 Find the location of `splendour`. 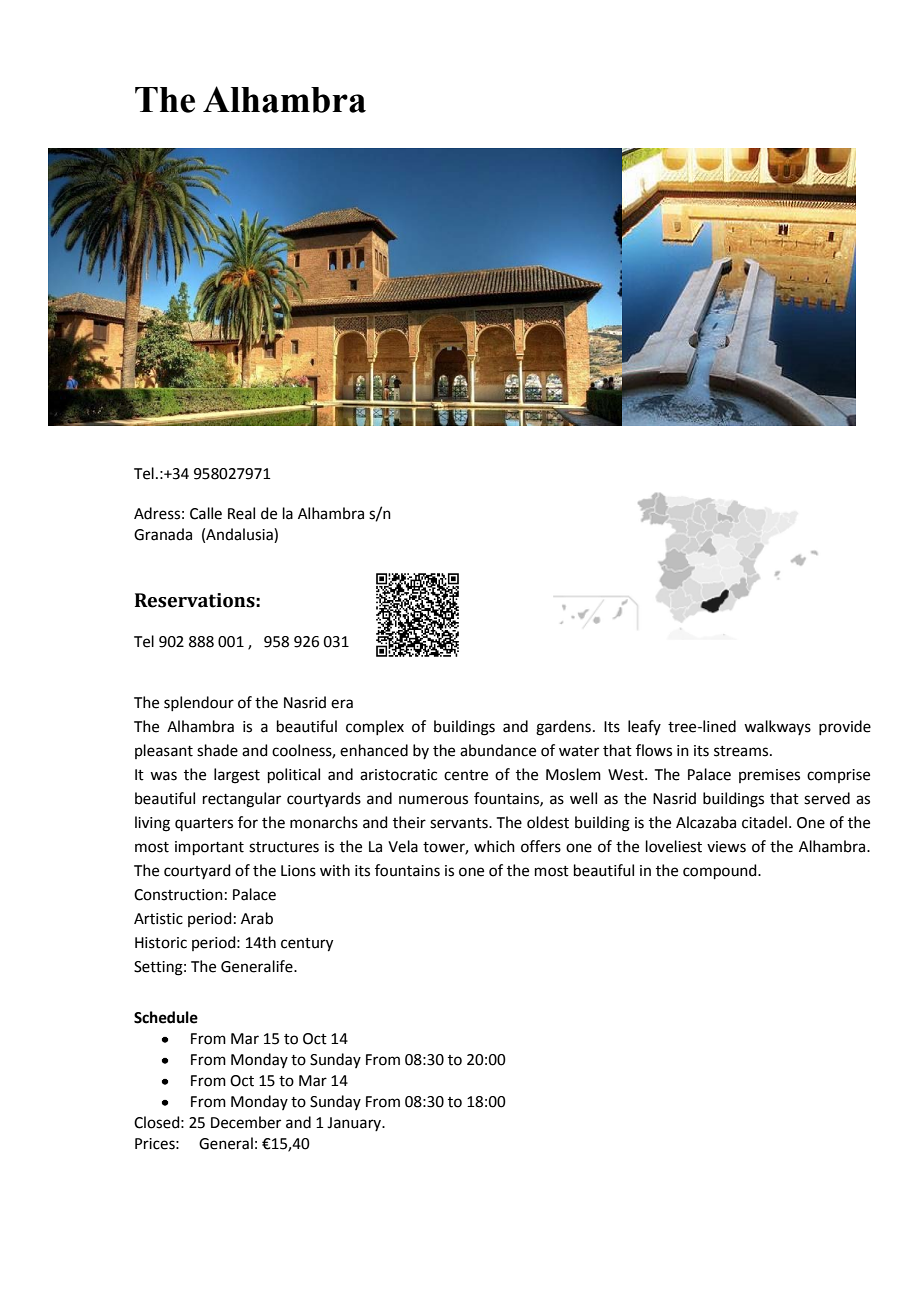

splendour is located at coordinates (199, 703).
